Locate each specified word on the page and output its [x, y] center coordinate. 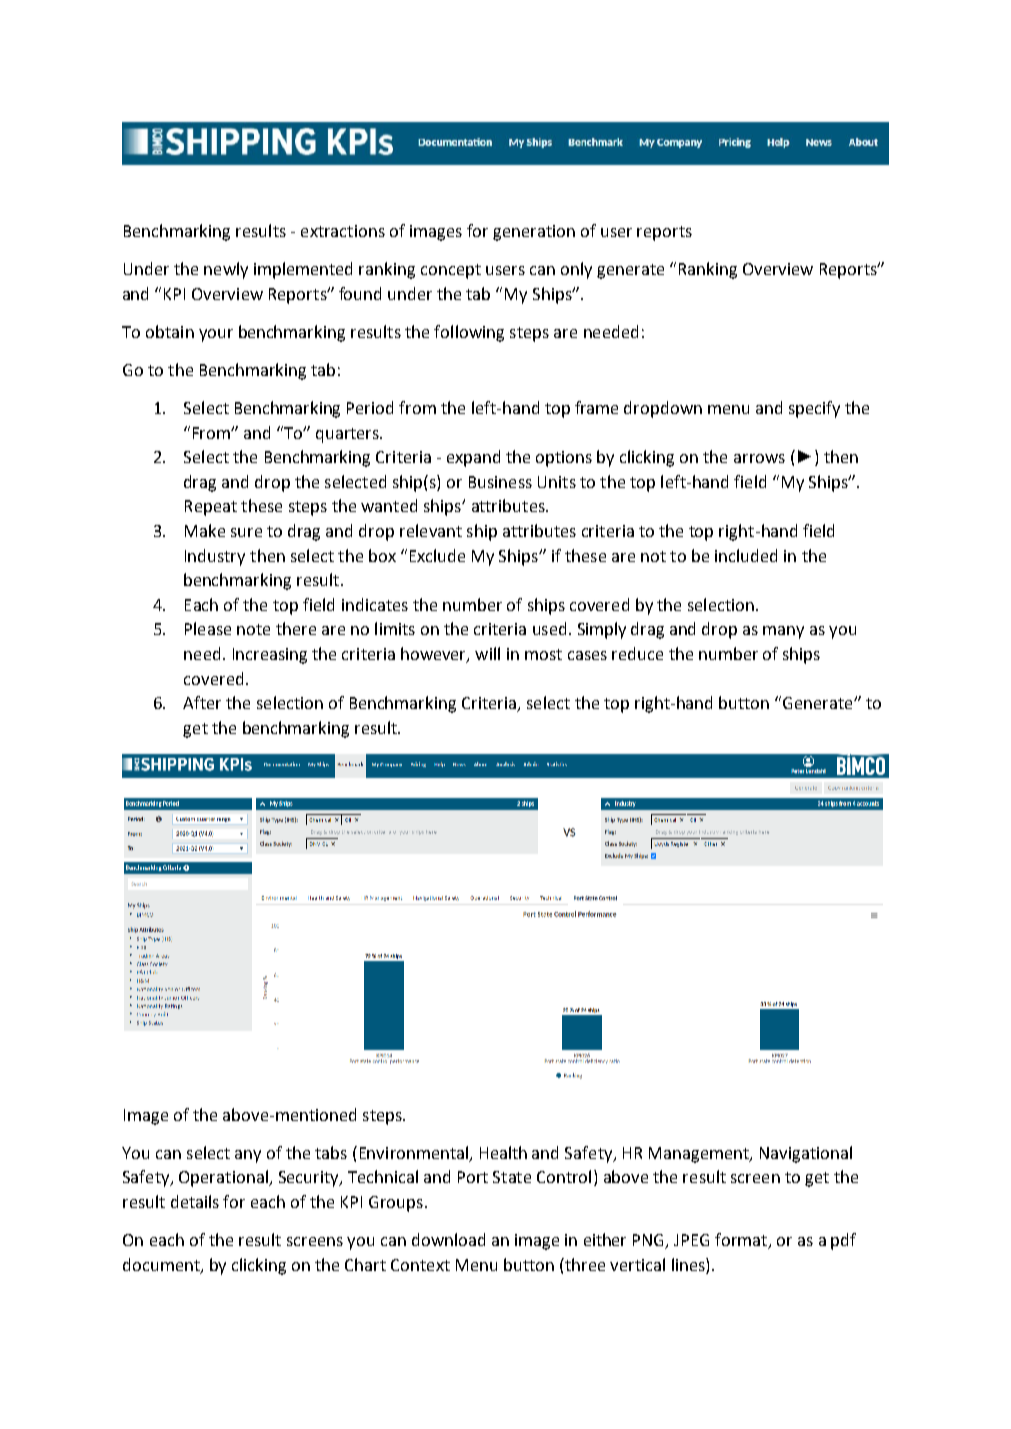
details [195, 1201]
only [576, 270]
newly [226, 270]
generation [534, 233]
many [783, 632]
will [487, 653]
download [448, 1239]
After [202, 702]
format [742, 1241]
